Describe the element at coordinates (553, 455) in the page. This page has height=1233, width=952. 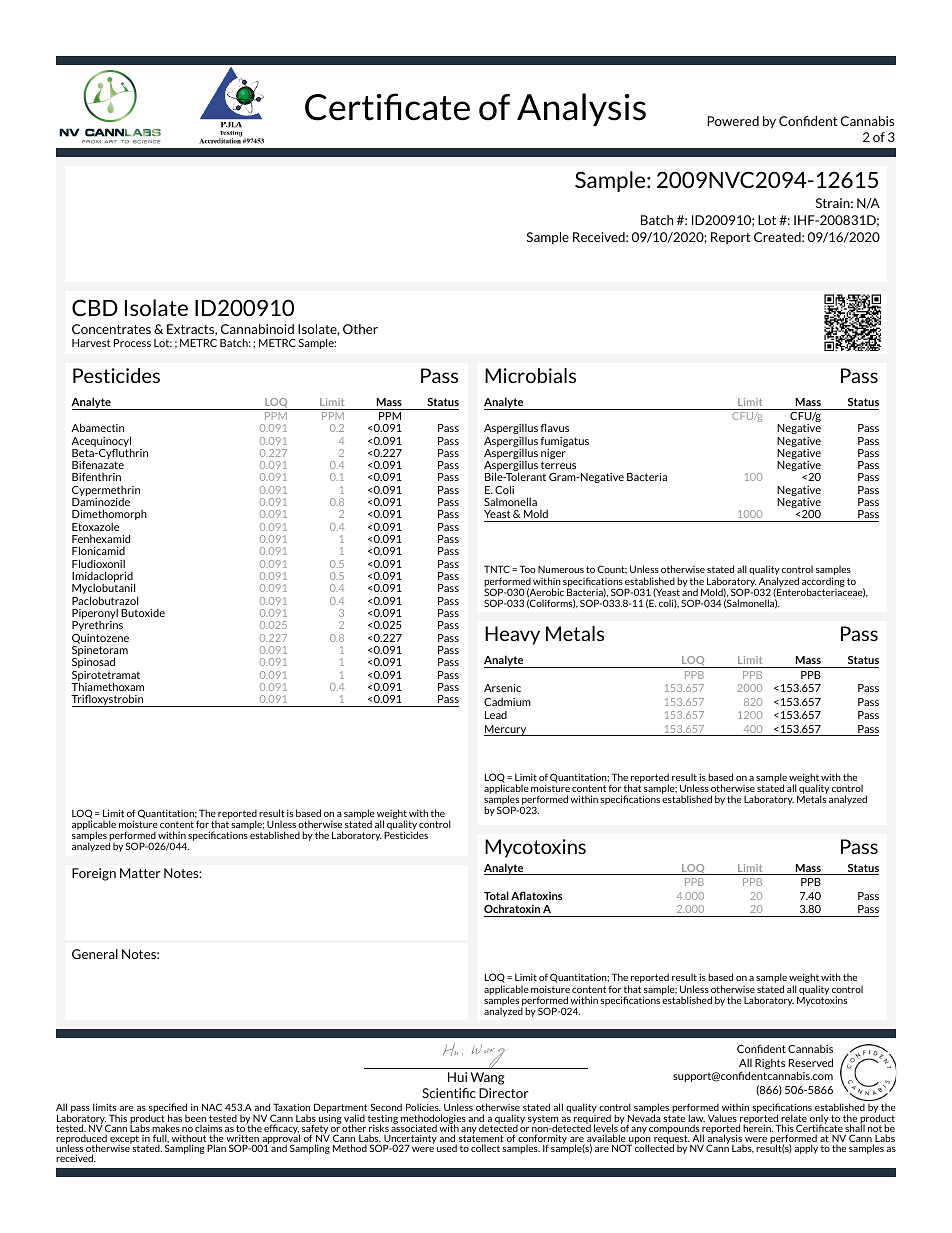
I see `niger` at that location.
